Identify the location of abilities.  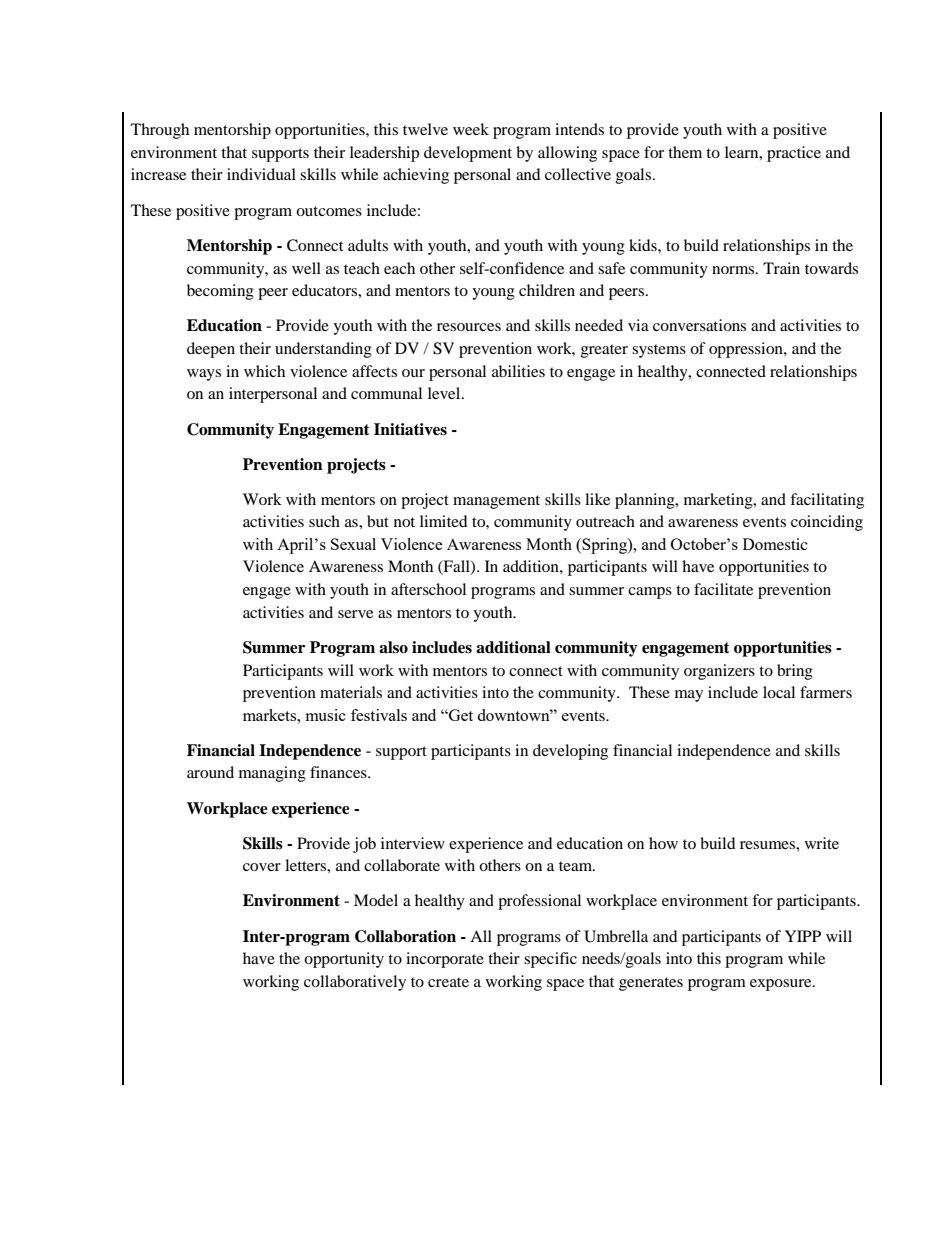
(518, 371).
